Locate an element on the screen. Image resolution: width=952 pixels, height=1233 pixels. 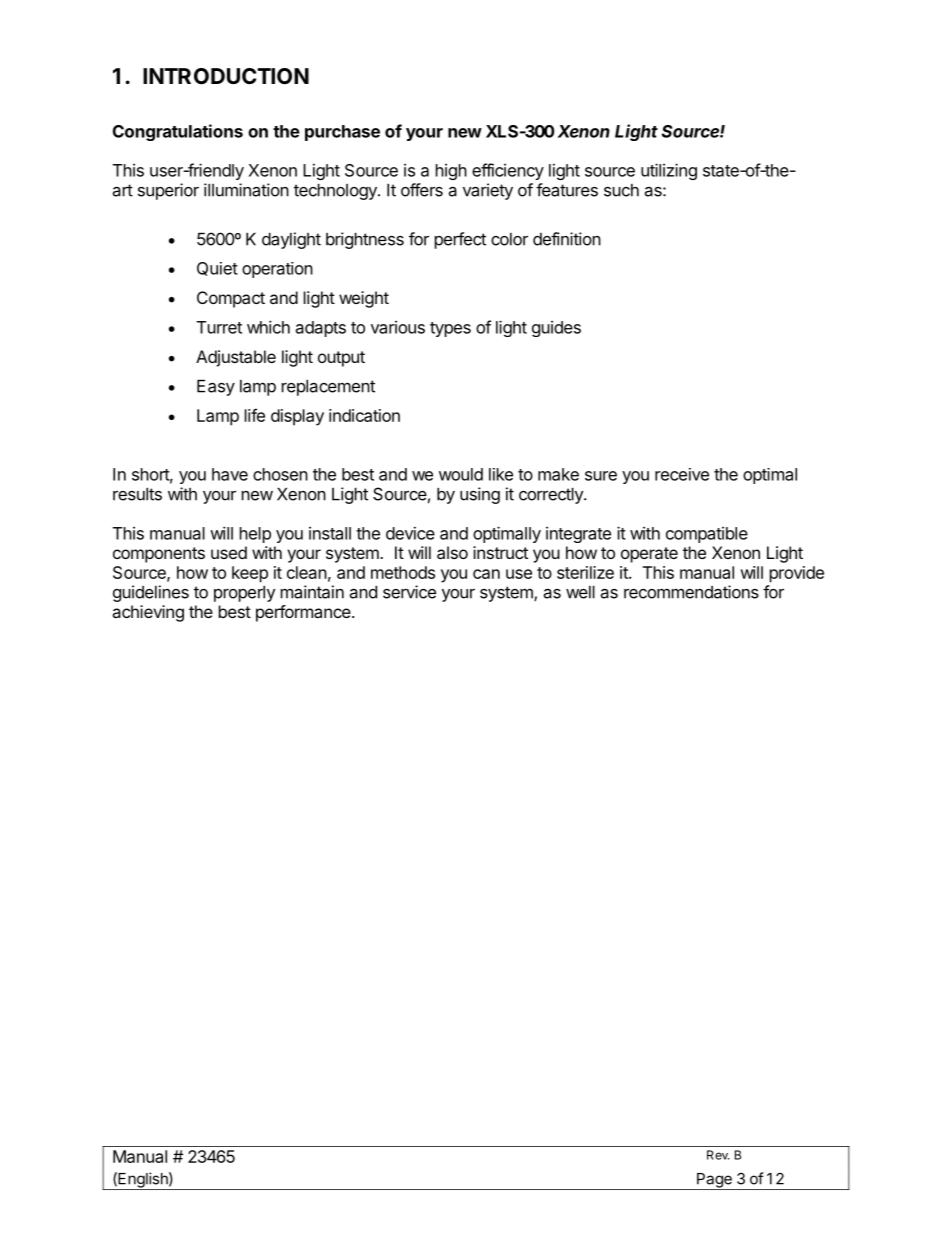
Rev is located at coordinates (718, 1155).
